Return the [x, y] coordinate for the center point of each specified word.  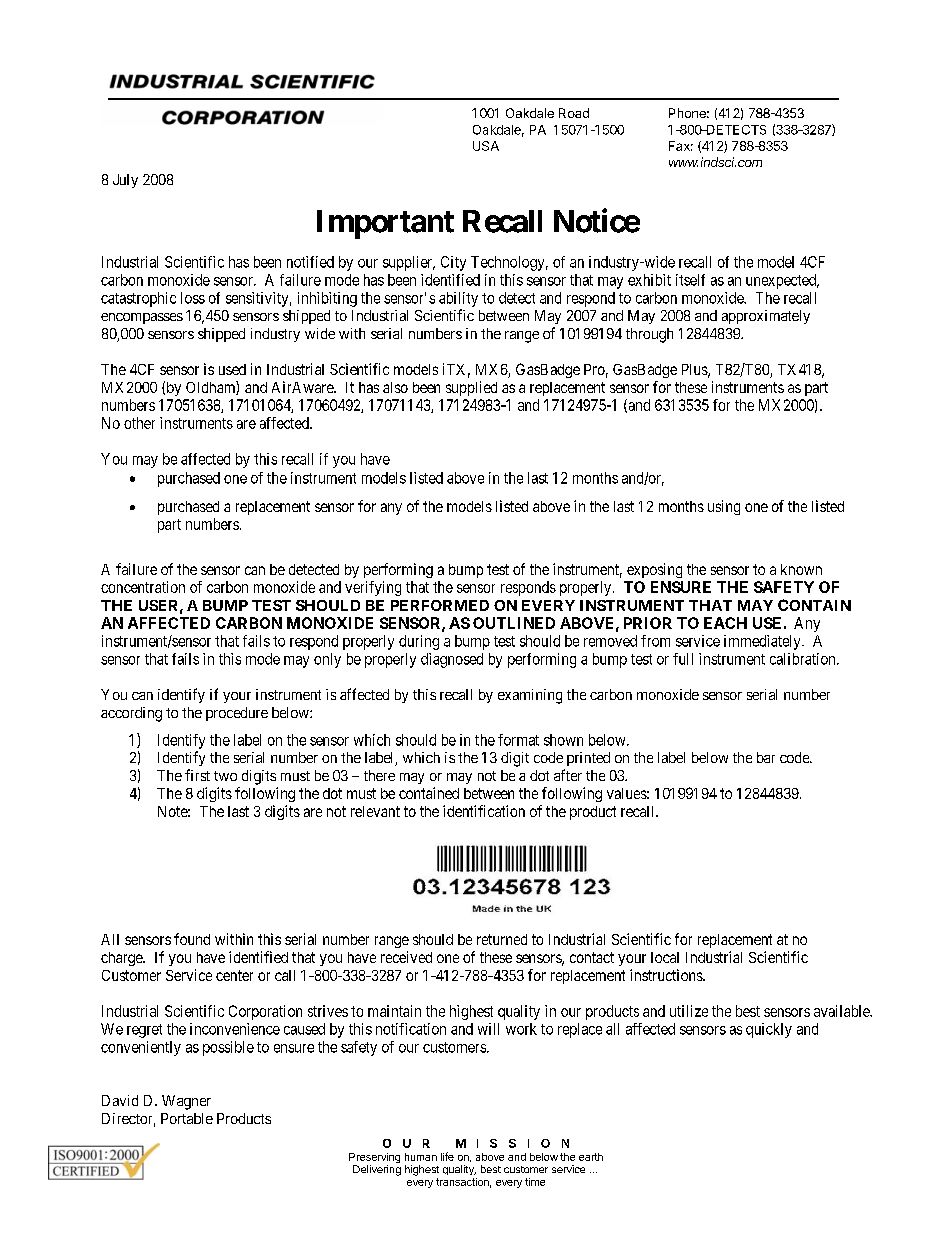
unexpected [782, 281]
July [125, 181]
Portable [187, 1118]
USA [486, 146]
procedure [237, 714]
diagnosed [452, 660]
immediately [763, 642]
